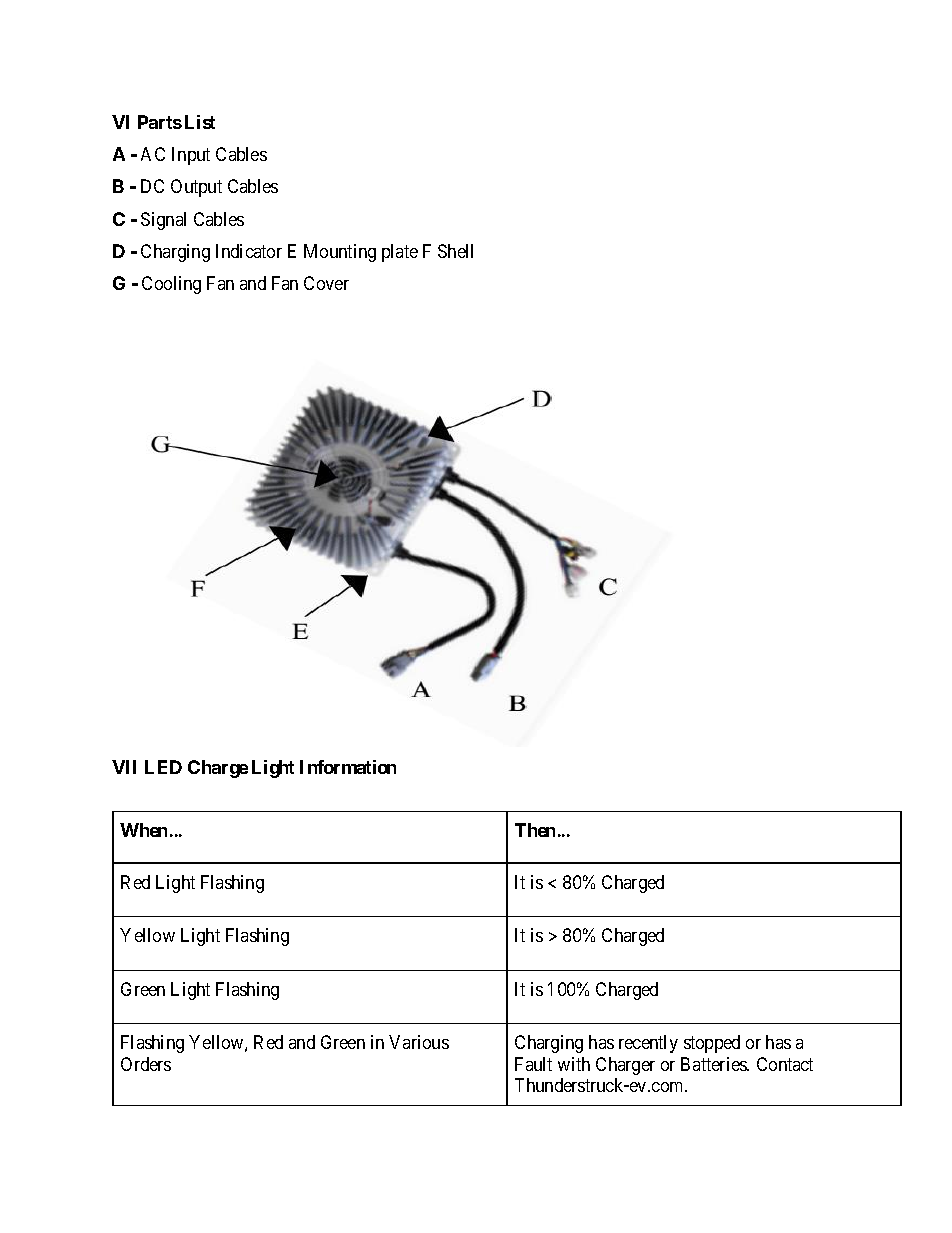 The width and height of the image is (952, 1233). What do you see at coordinates (191, 156) in the image?
I see `Input` at bounding box center [191, 156].
